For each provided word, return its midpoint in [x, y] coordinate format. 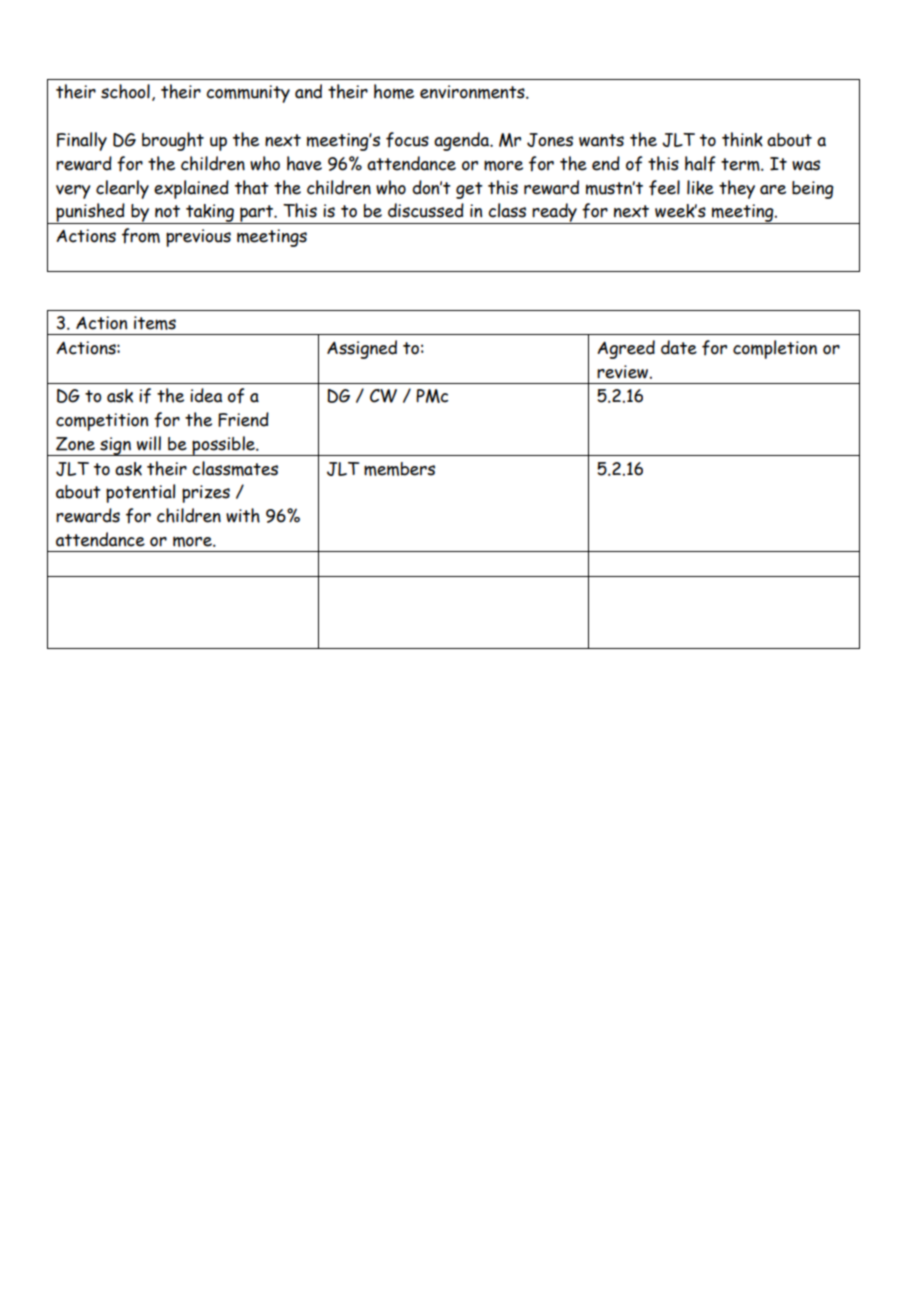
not [167, 211]
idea [206, 395]
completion [775, 349]
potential [140, 493]
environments [473, 92]
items [155, 323]
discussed [426, 210]
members [399, 469]
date [679, 347]
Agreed [626, 349]
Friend [243, 419]
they [737, 189]
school [125, 91]
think [742, 139]
